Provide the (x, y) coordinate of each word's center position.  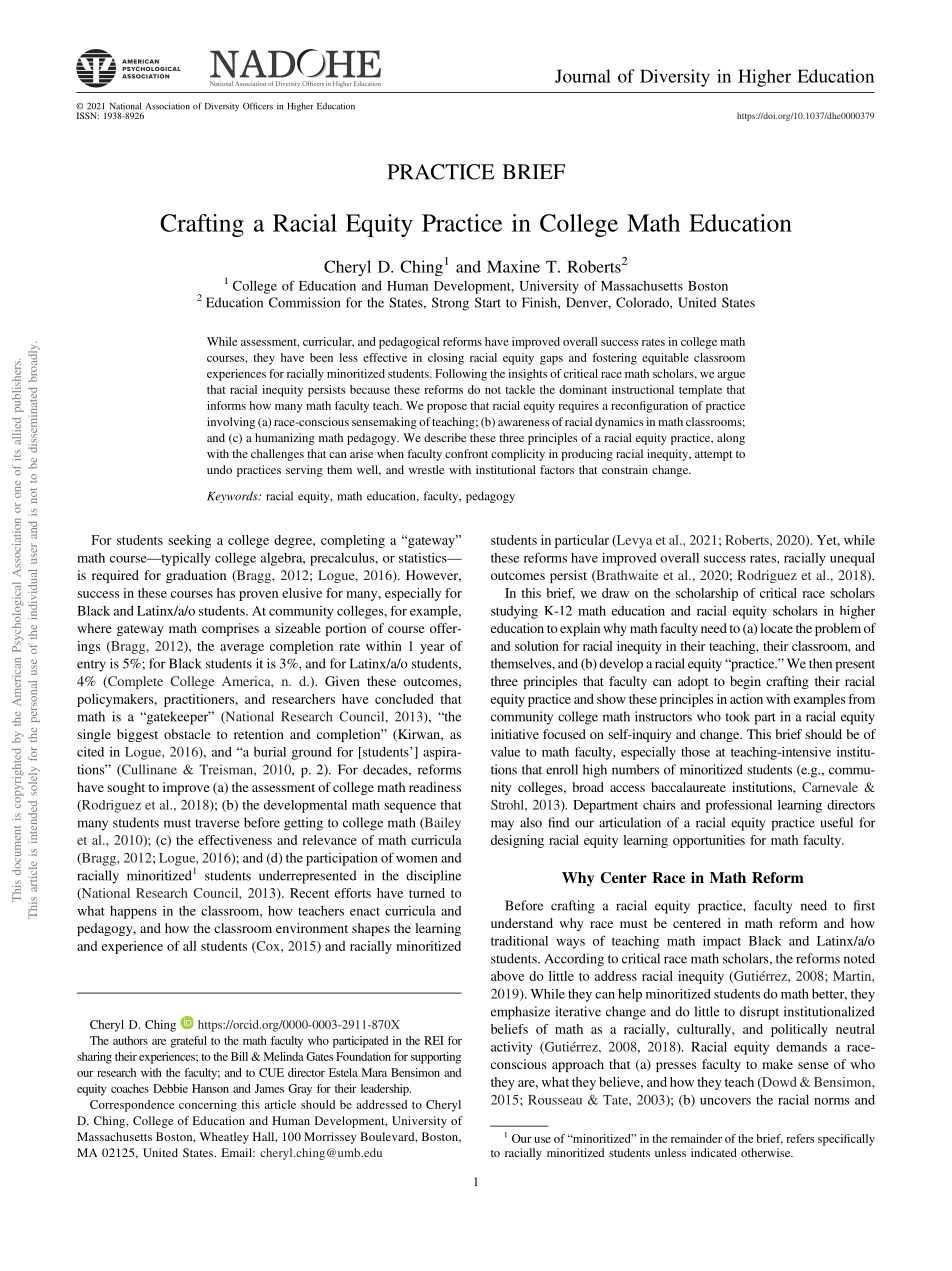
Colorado (643, 302)
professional (739, 806)
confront (466, 453)
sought (126, 788)
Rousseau (555, 1100)
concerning (208, 1106)
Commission (304, 302)
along (731, 439)
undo (219, 469)
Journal (583, 76)
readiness (435, 787)
